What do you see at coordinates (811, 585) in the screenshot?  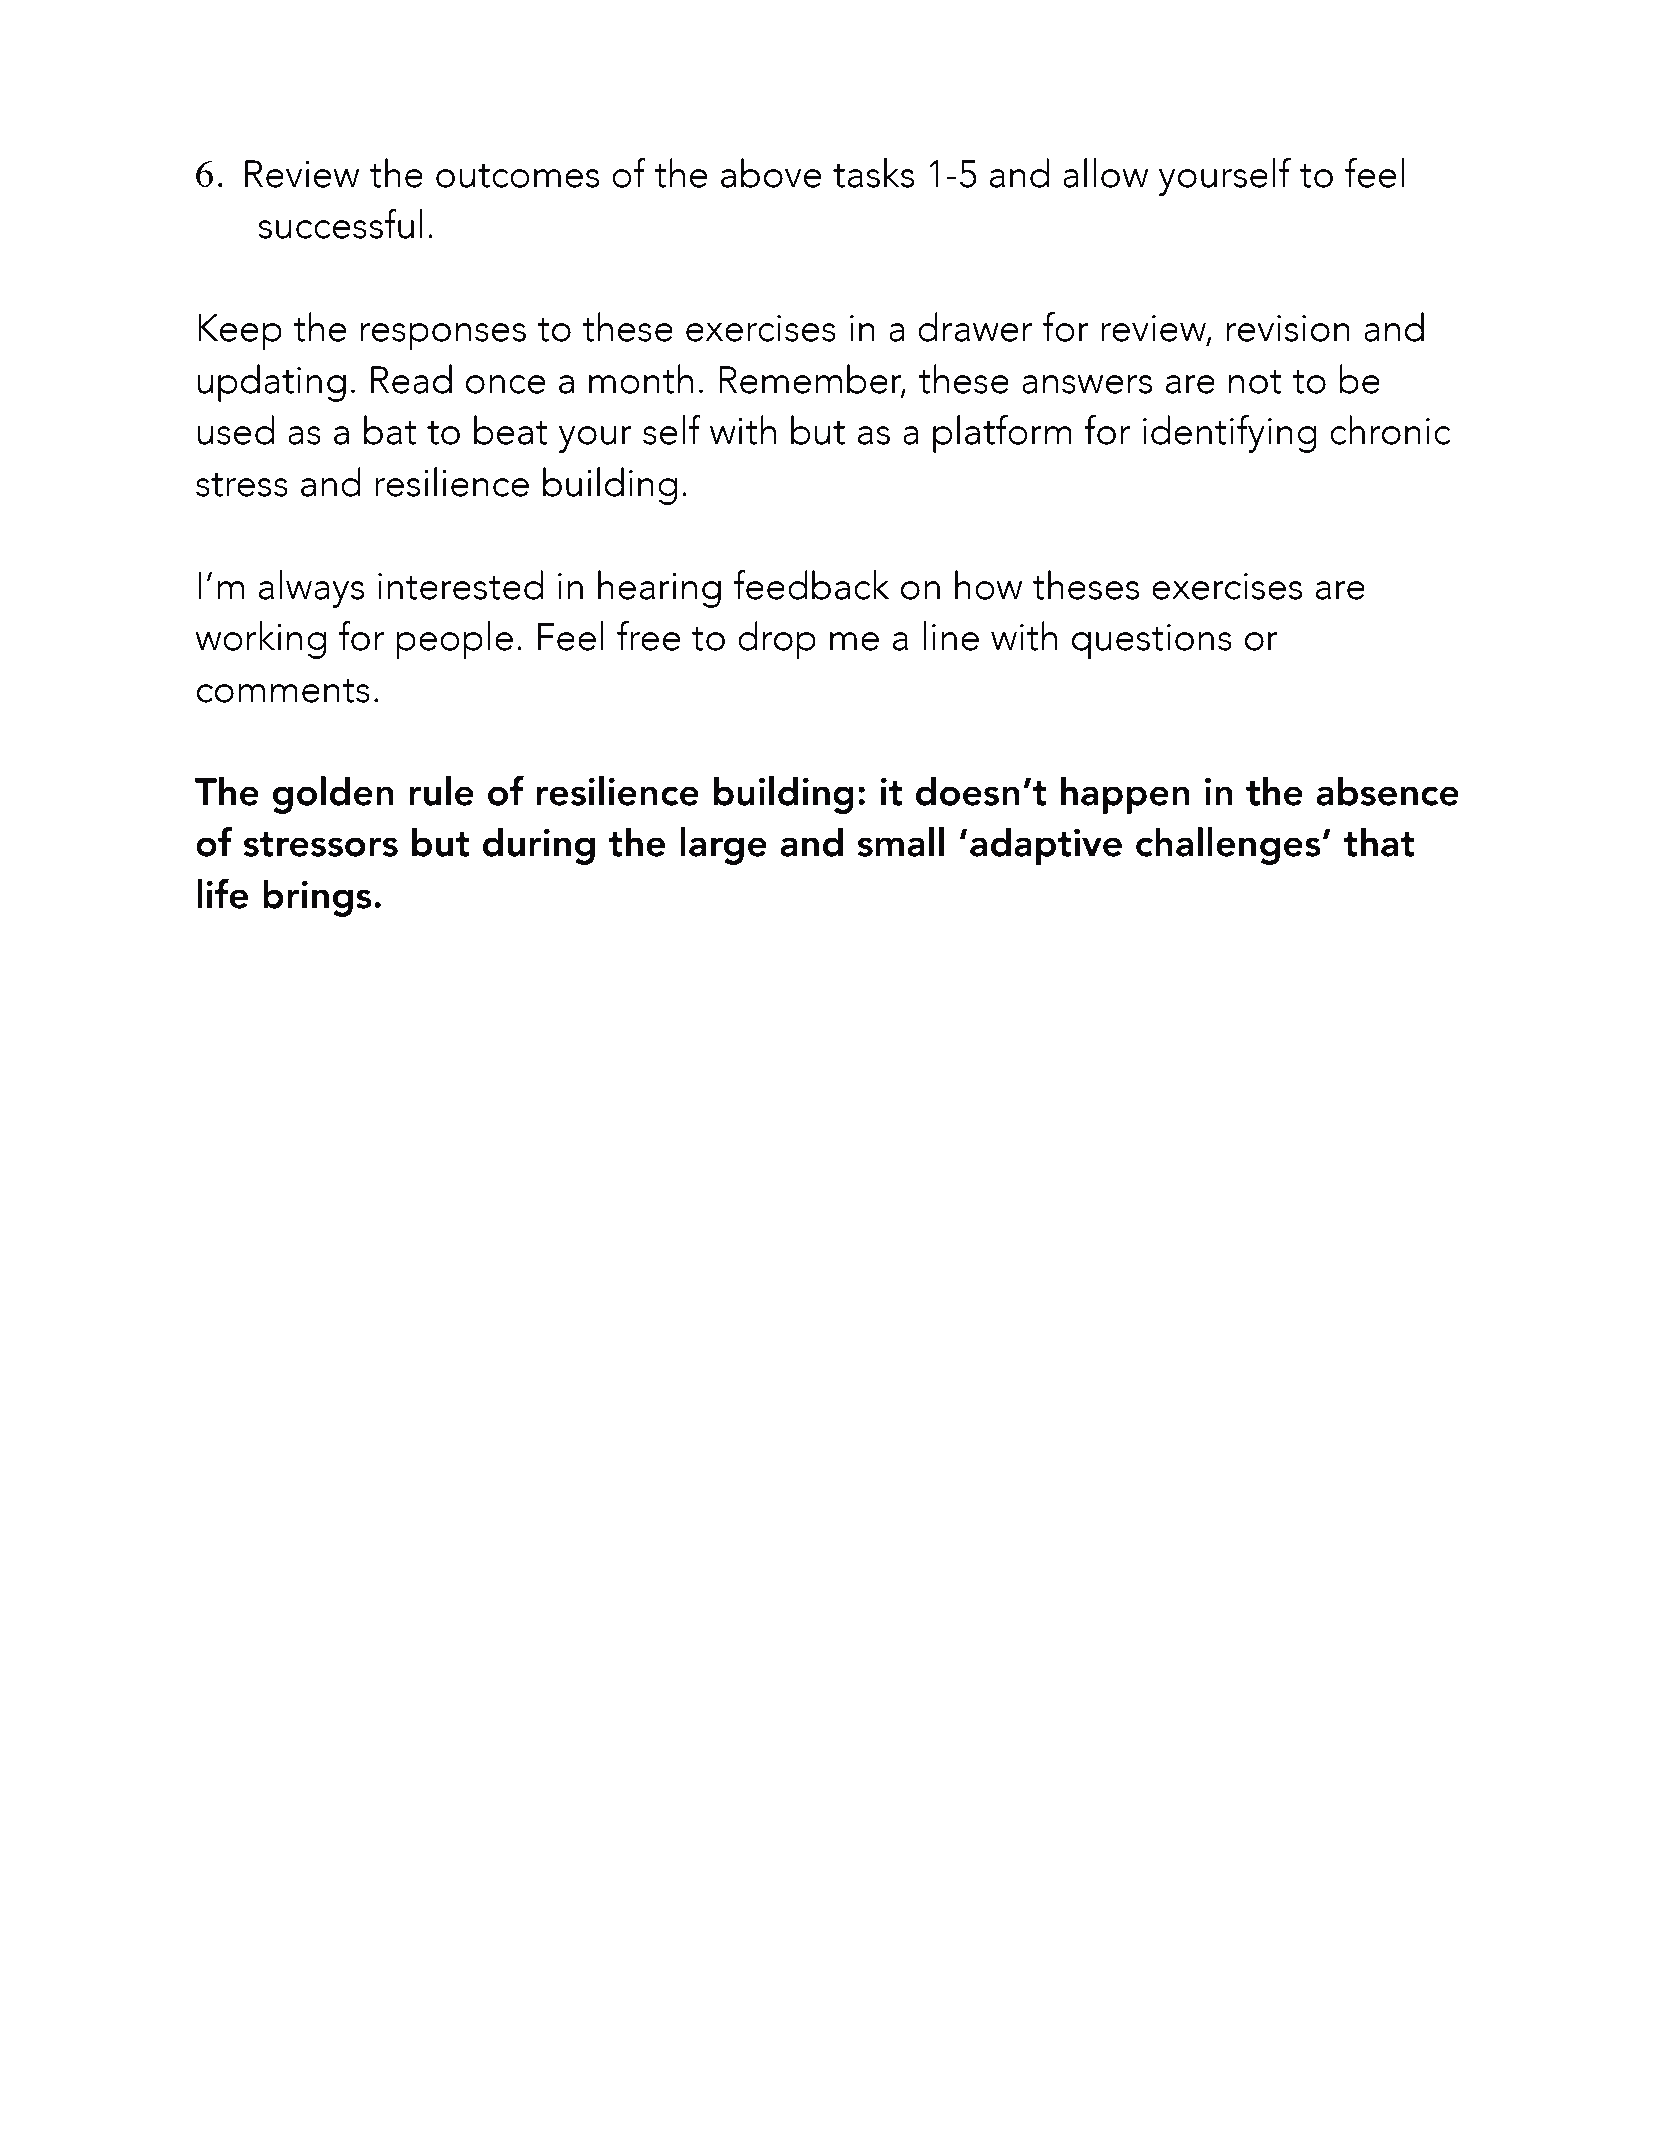 I see `feedback` at bounding box center [811, 585].
